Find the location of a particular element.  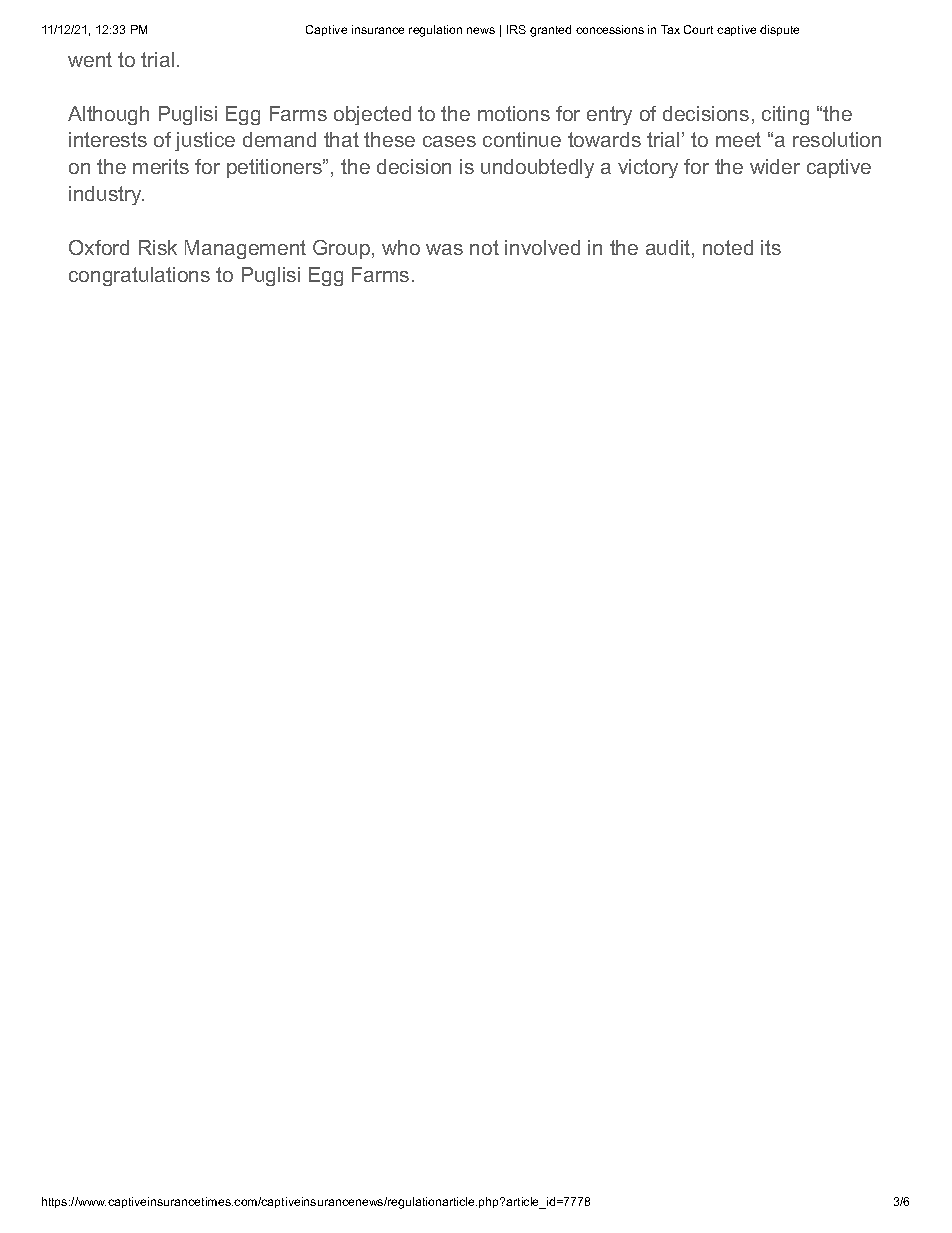

motions is located at coordinates (514, 113).
